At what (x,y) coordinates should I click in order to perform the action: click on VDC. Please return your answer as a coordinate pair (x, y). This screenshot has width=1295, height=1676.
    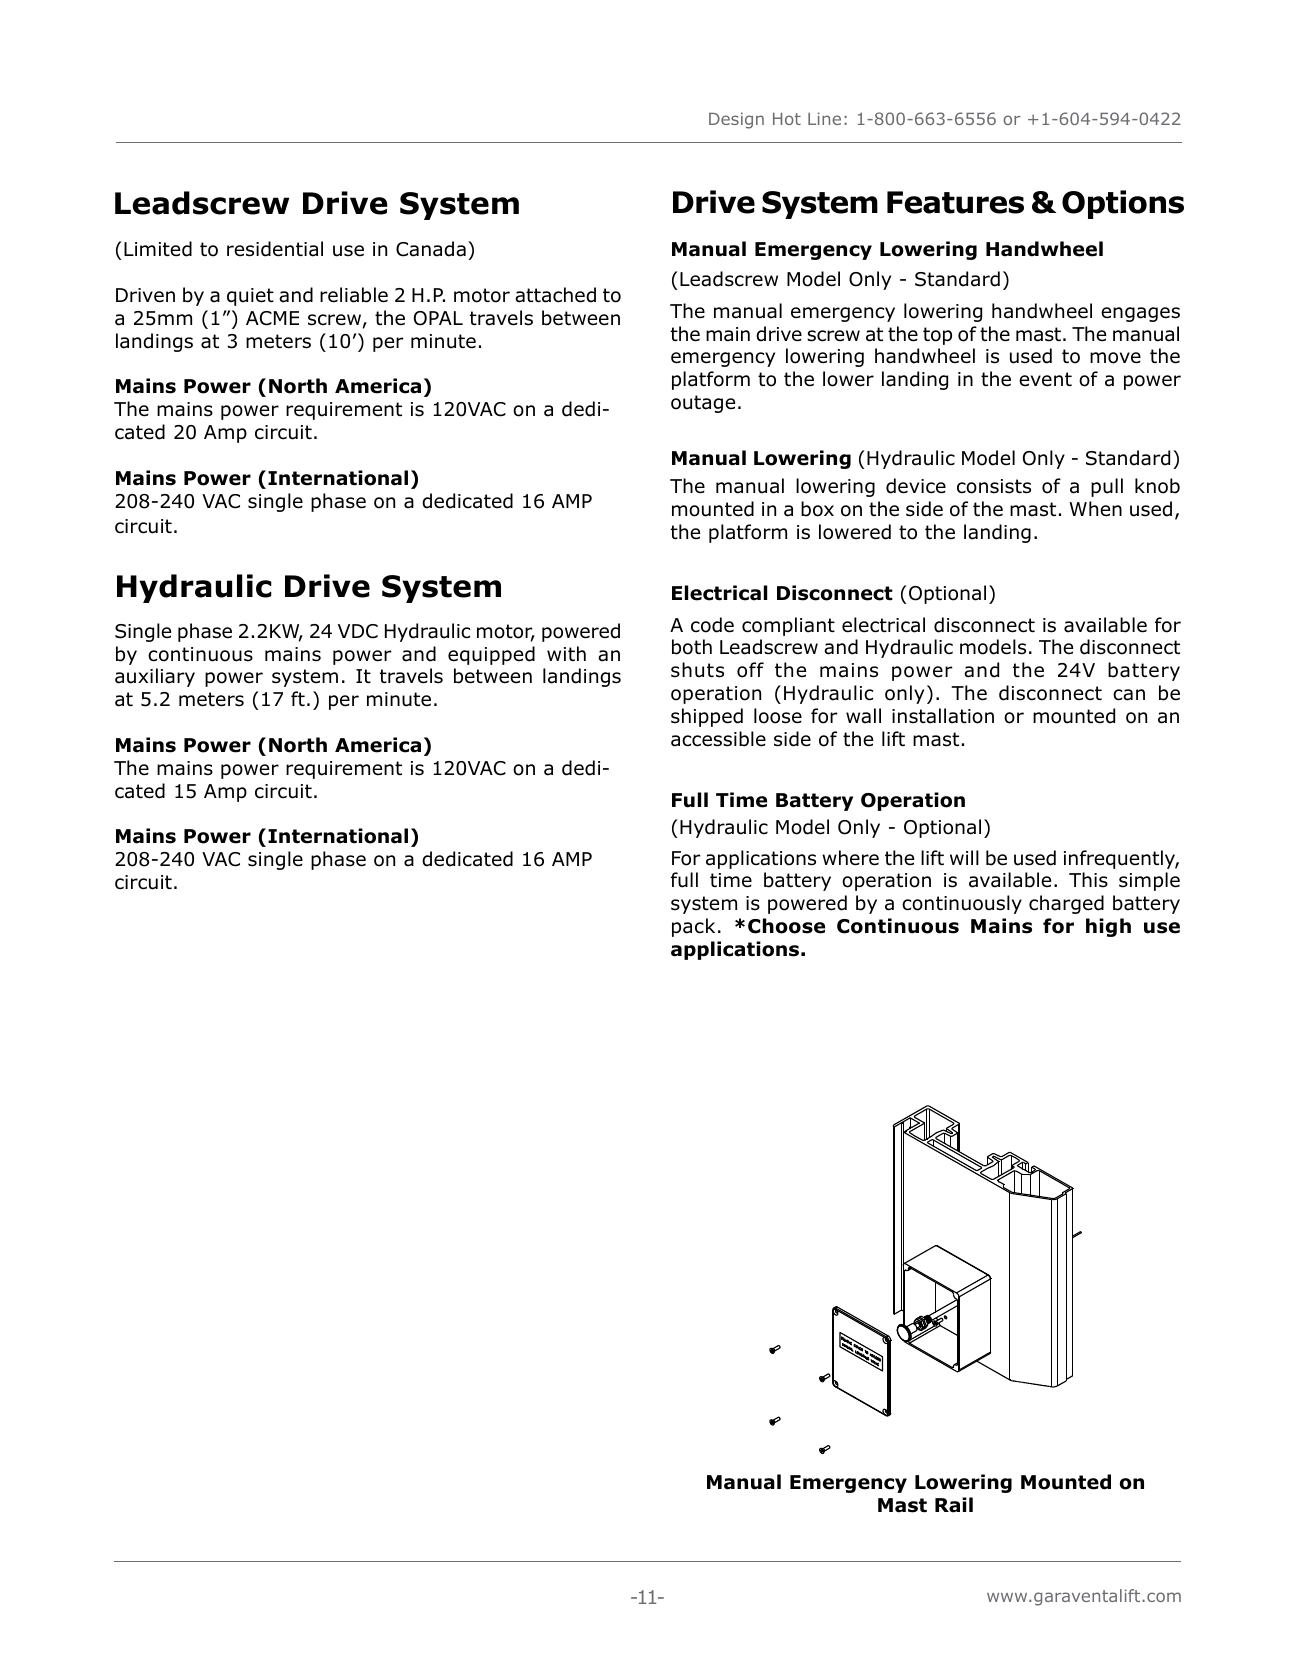
    Looking at the image, I should click on (358, 631).
